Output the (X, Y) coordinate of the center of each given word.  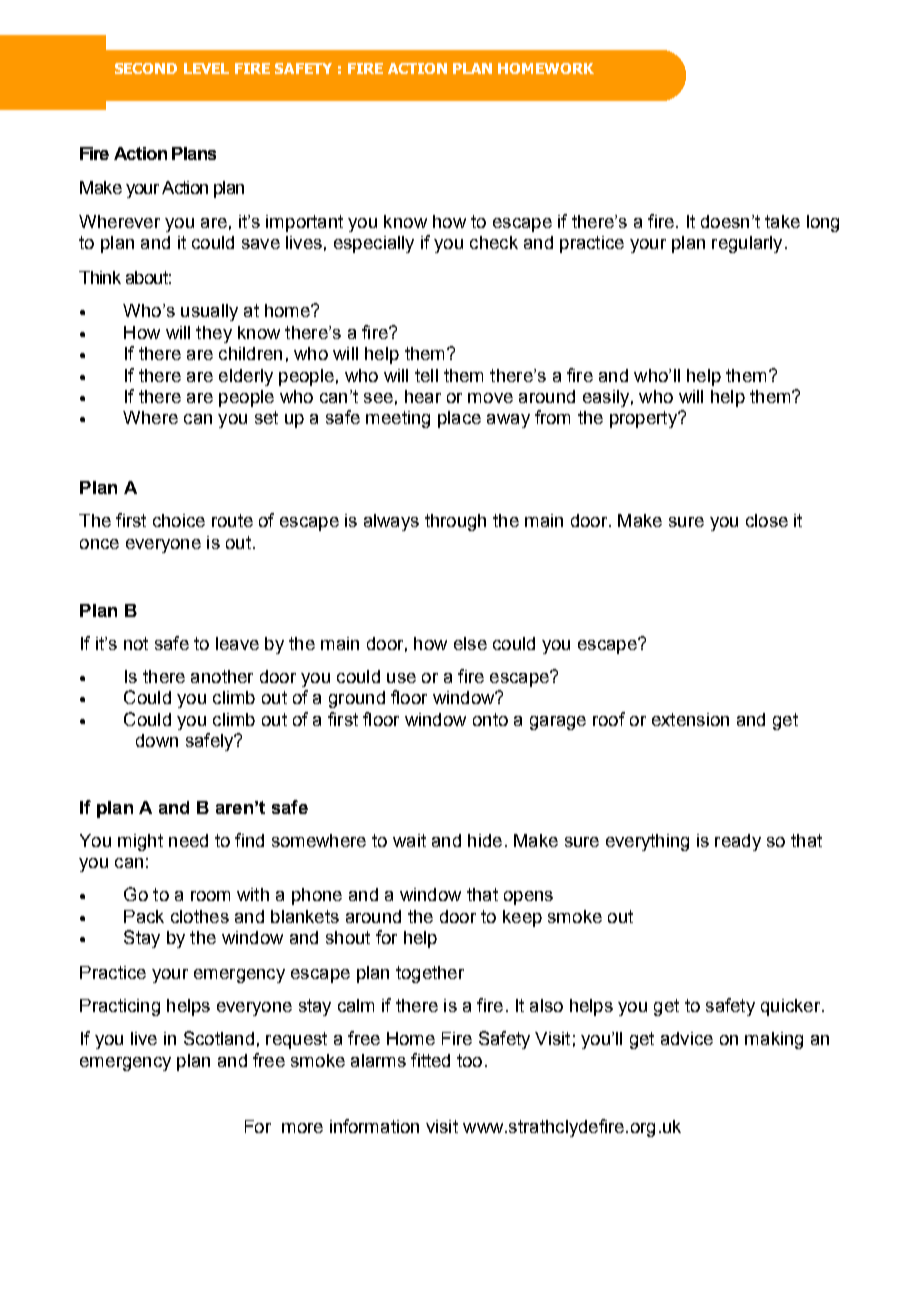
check (494, 242)
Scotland (219, 1038)
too (469, 1060)
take (782, 221)
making (774, 1040)
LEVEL (206, 68)
